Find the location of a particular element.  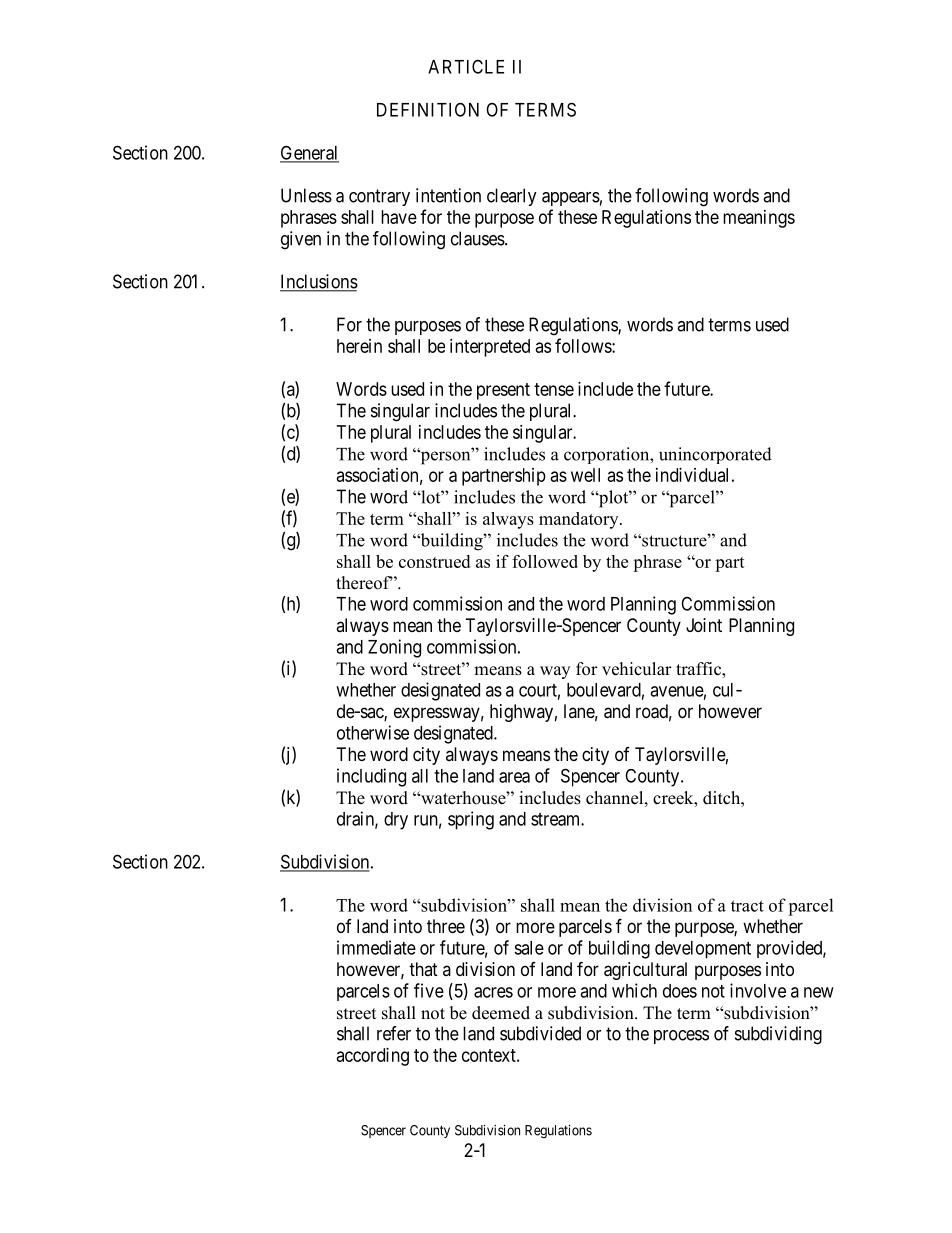

ARTICLE is located at coordinates (466, 66).
